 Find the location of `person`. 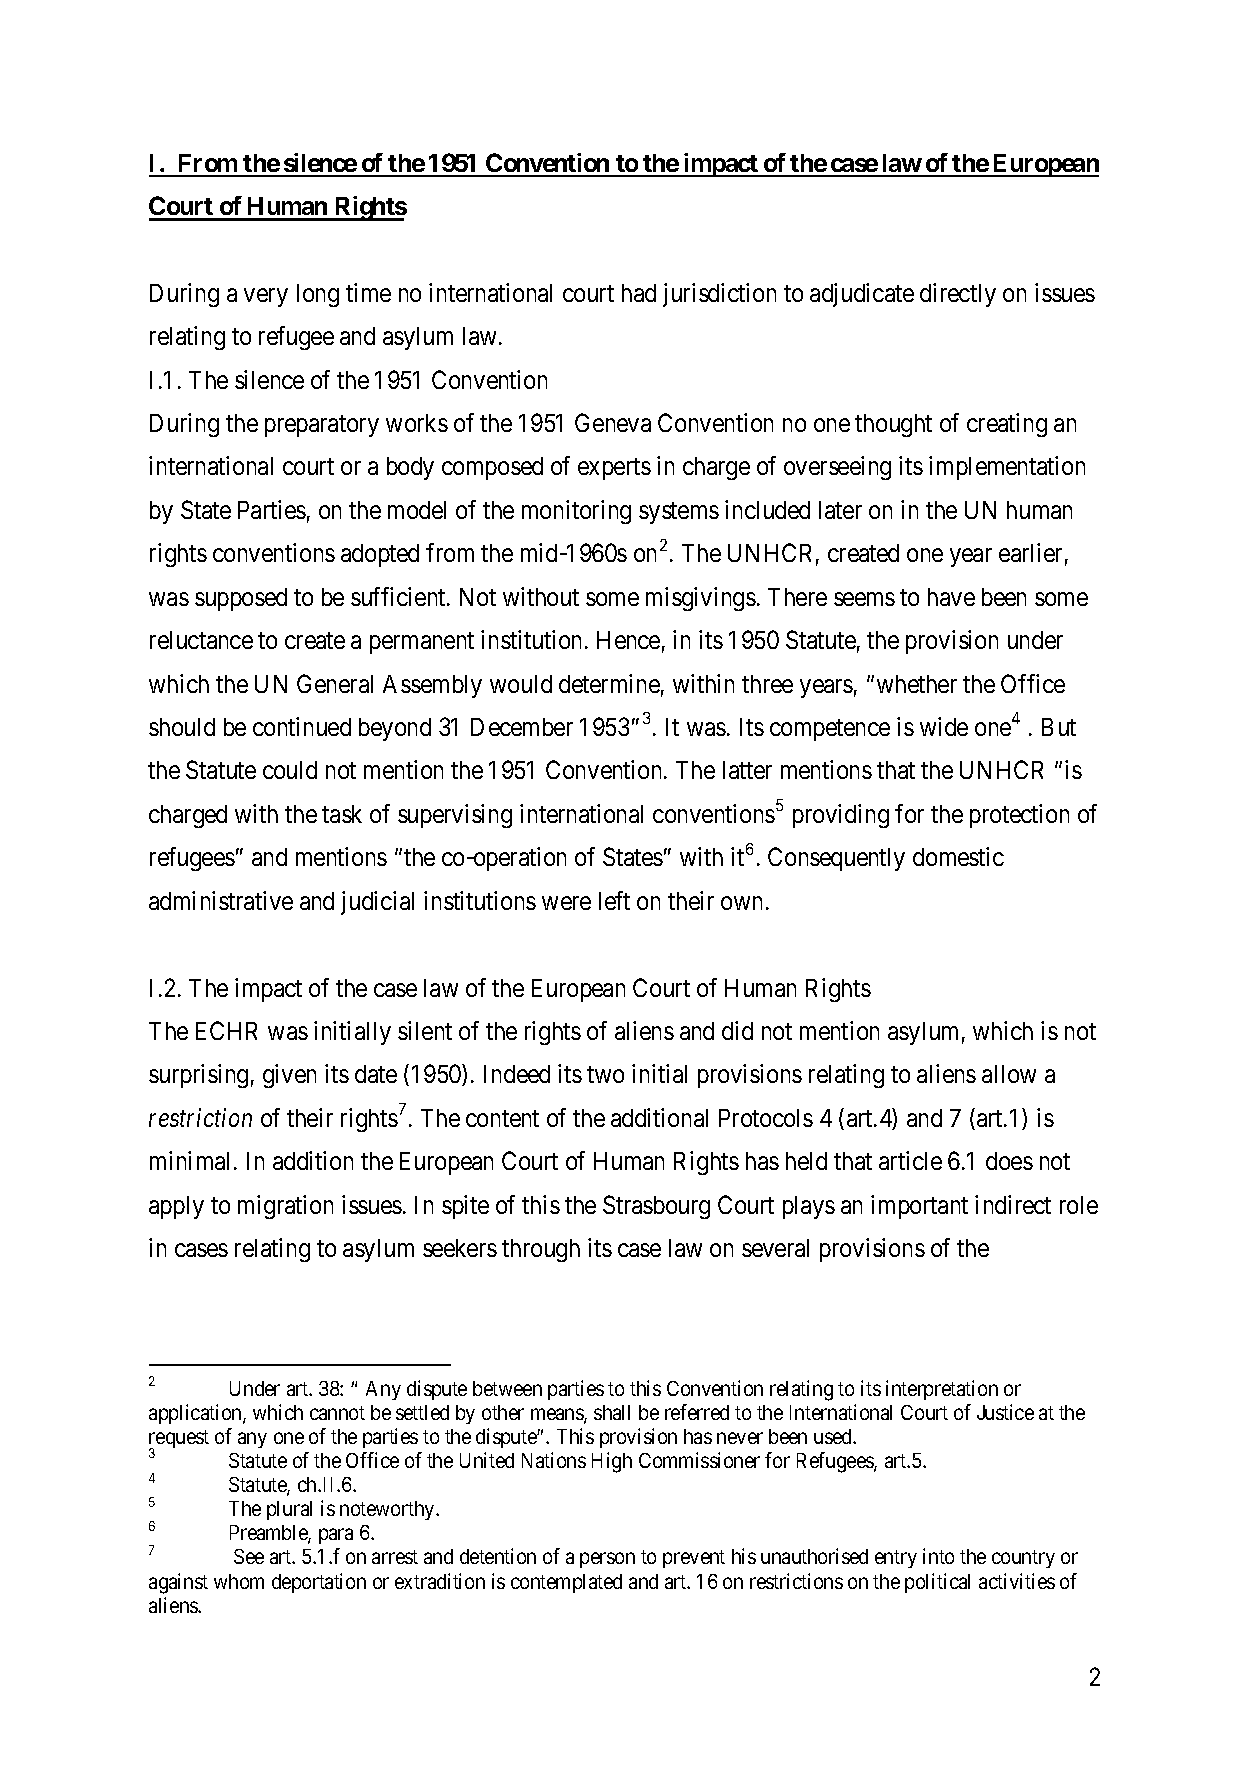

person is located at coordinates (607, 1560).
